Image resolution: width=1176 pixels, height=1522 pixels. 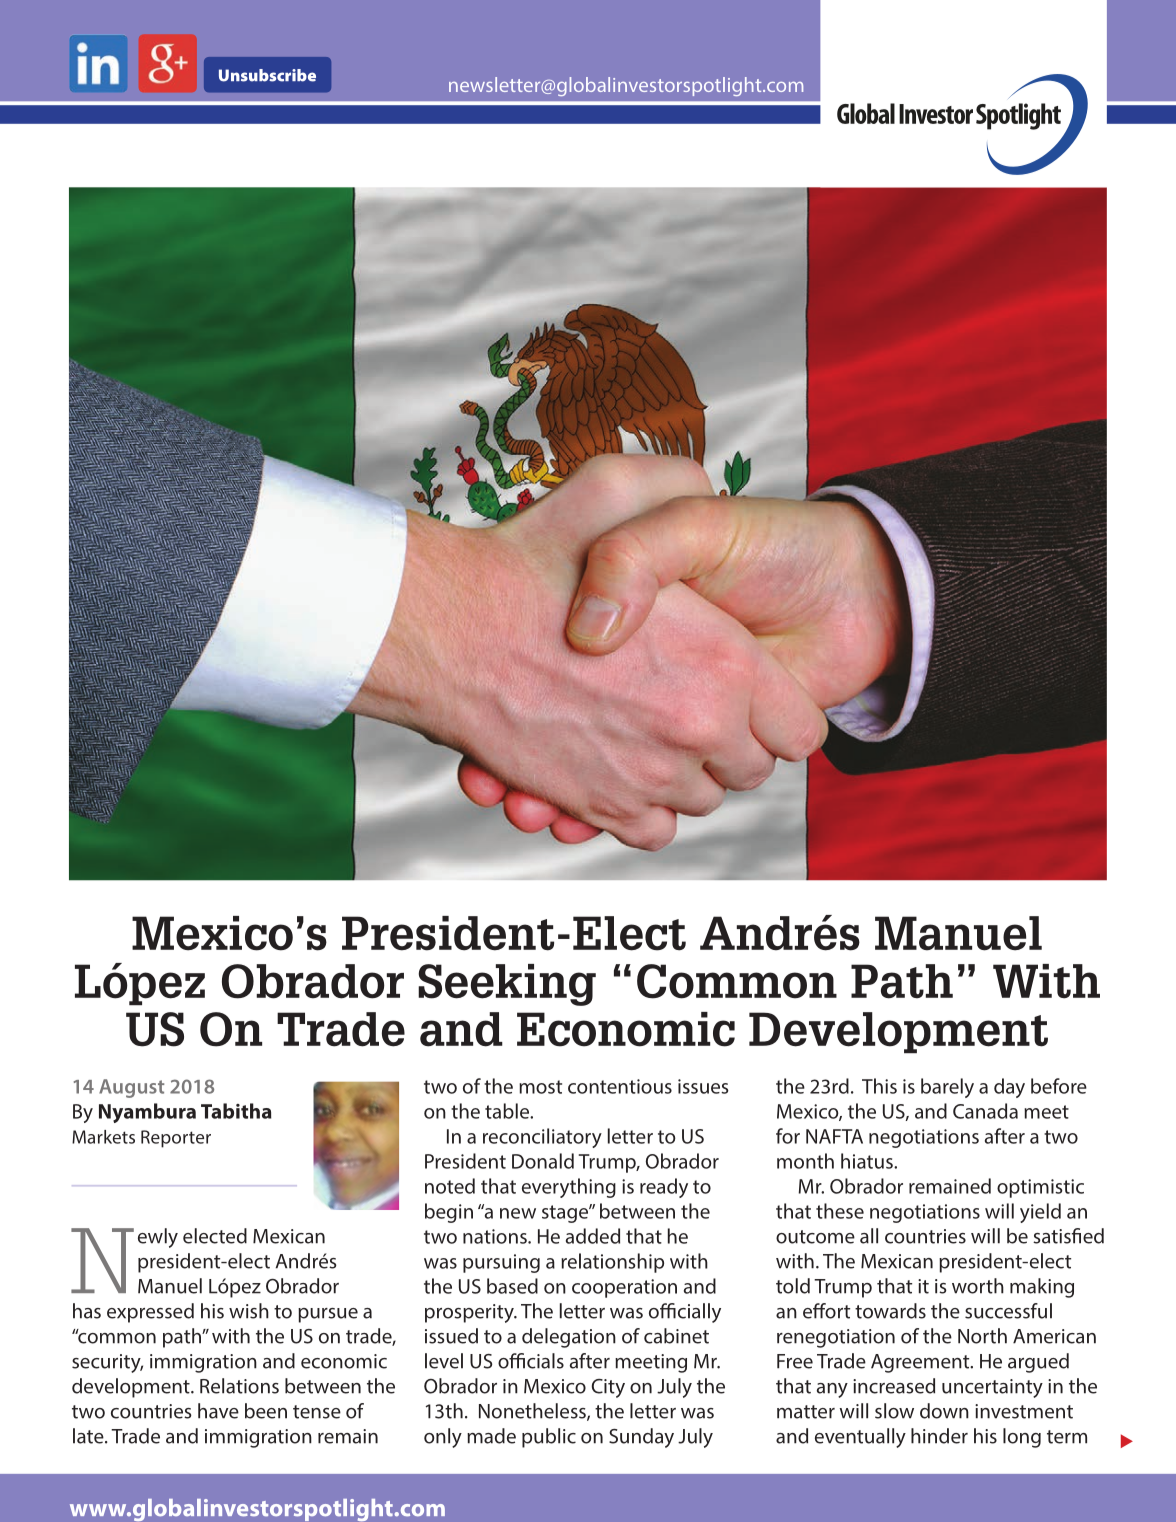 I want to click on have, so click(x=218, y=1411).
